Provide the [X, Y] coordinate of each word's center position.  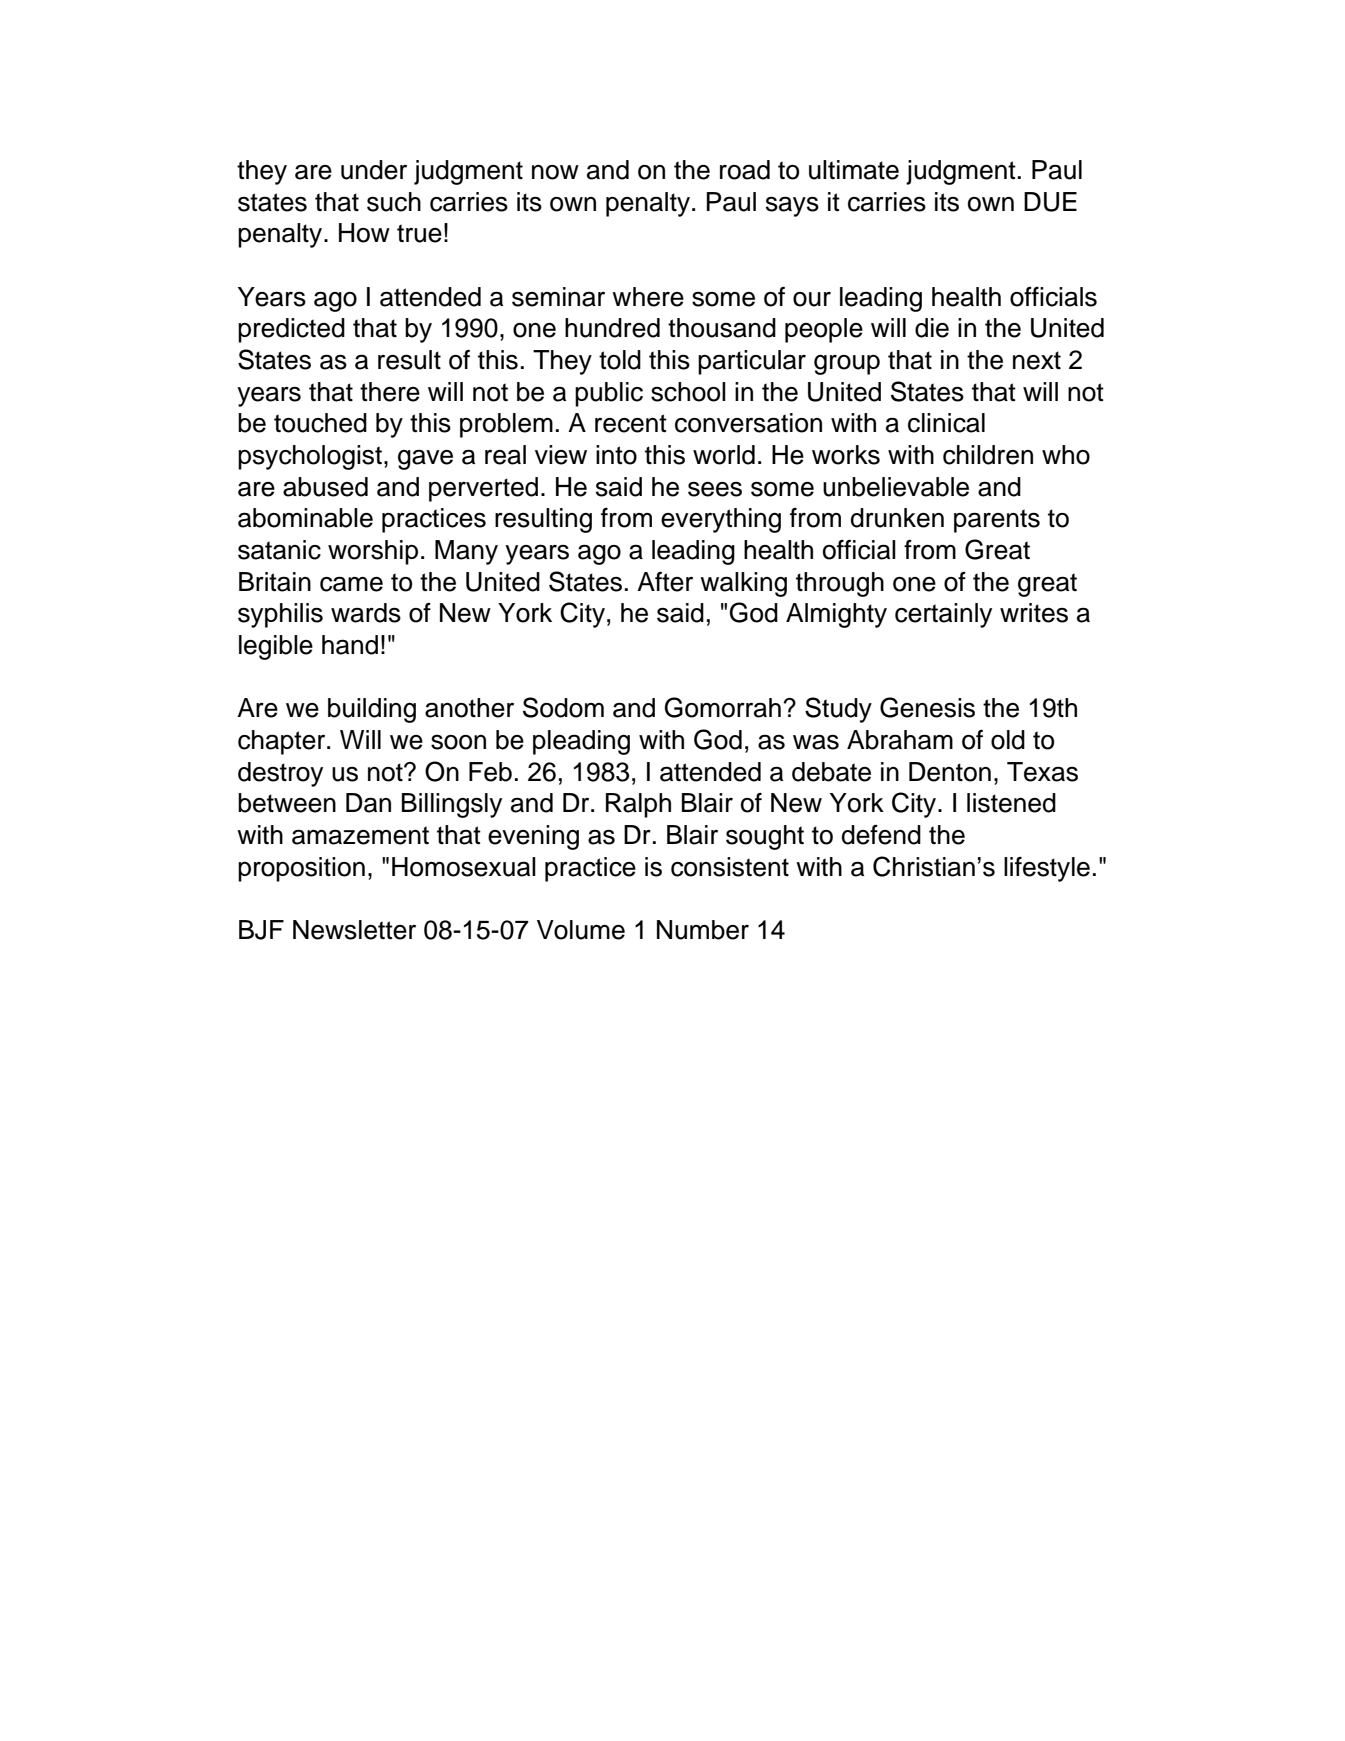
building [372, 710]
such [394, 202]
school [688, 392]
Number [703, 930]
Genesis [927, 707]
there [390, 392]
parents [997, 521]
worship [373, 552]
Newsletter [354, 930]
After [665, 582]
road [745, 170]
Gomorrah [723, 707]
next [1037, 360]
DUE [1050, 202]
